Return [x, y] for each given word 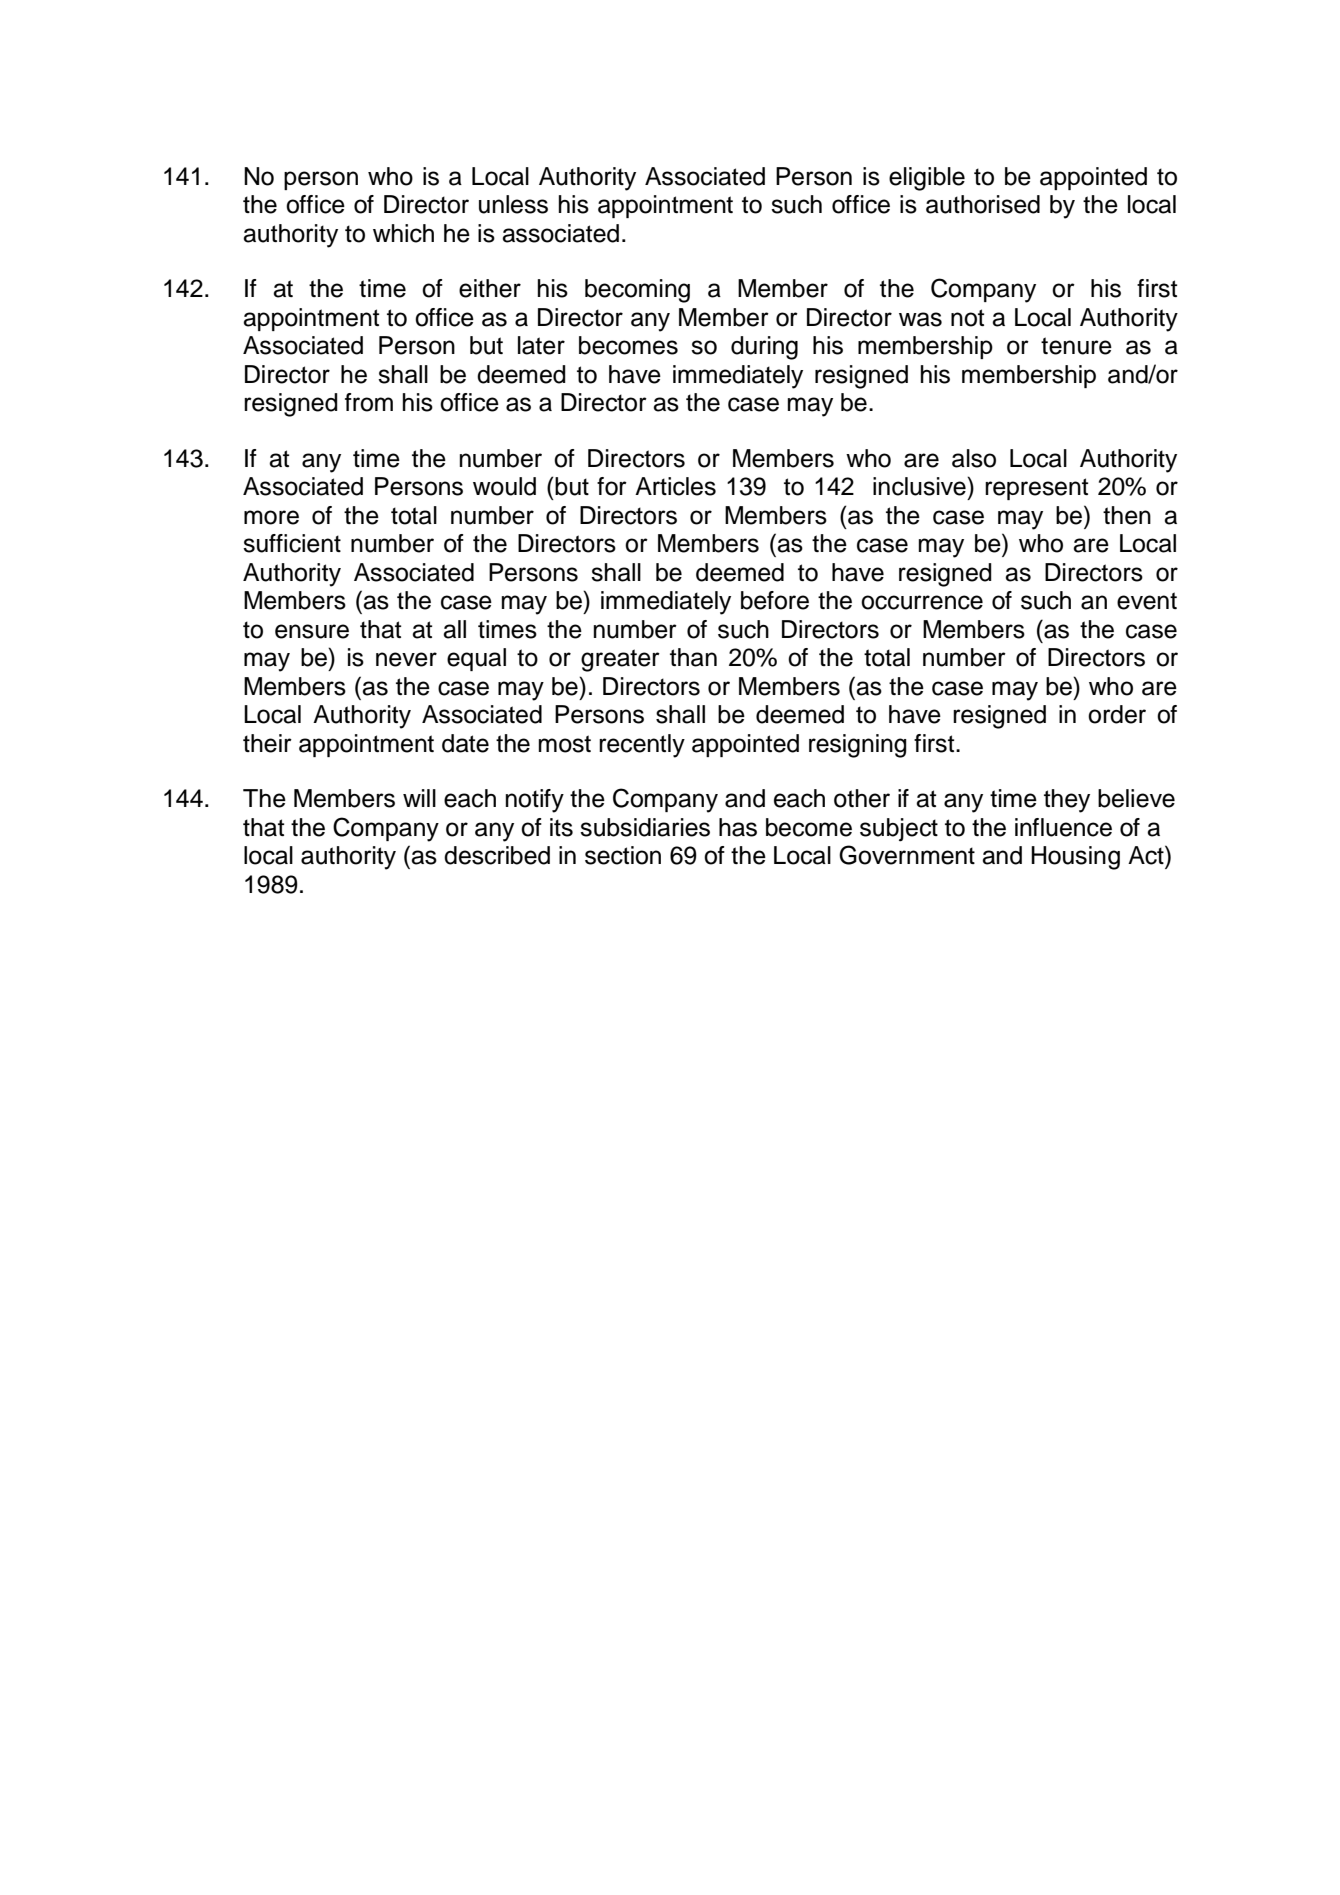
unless [513, 204]
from [369, 402]
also [974, 458]
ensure [312, 631]
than [693, 657]
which [403, 233]
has [738, 827]
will [419, 798]
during [764, 348]
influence [1063, 827]
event [1147, 601]
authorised [983, 204]
